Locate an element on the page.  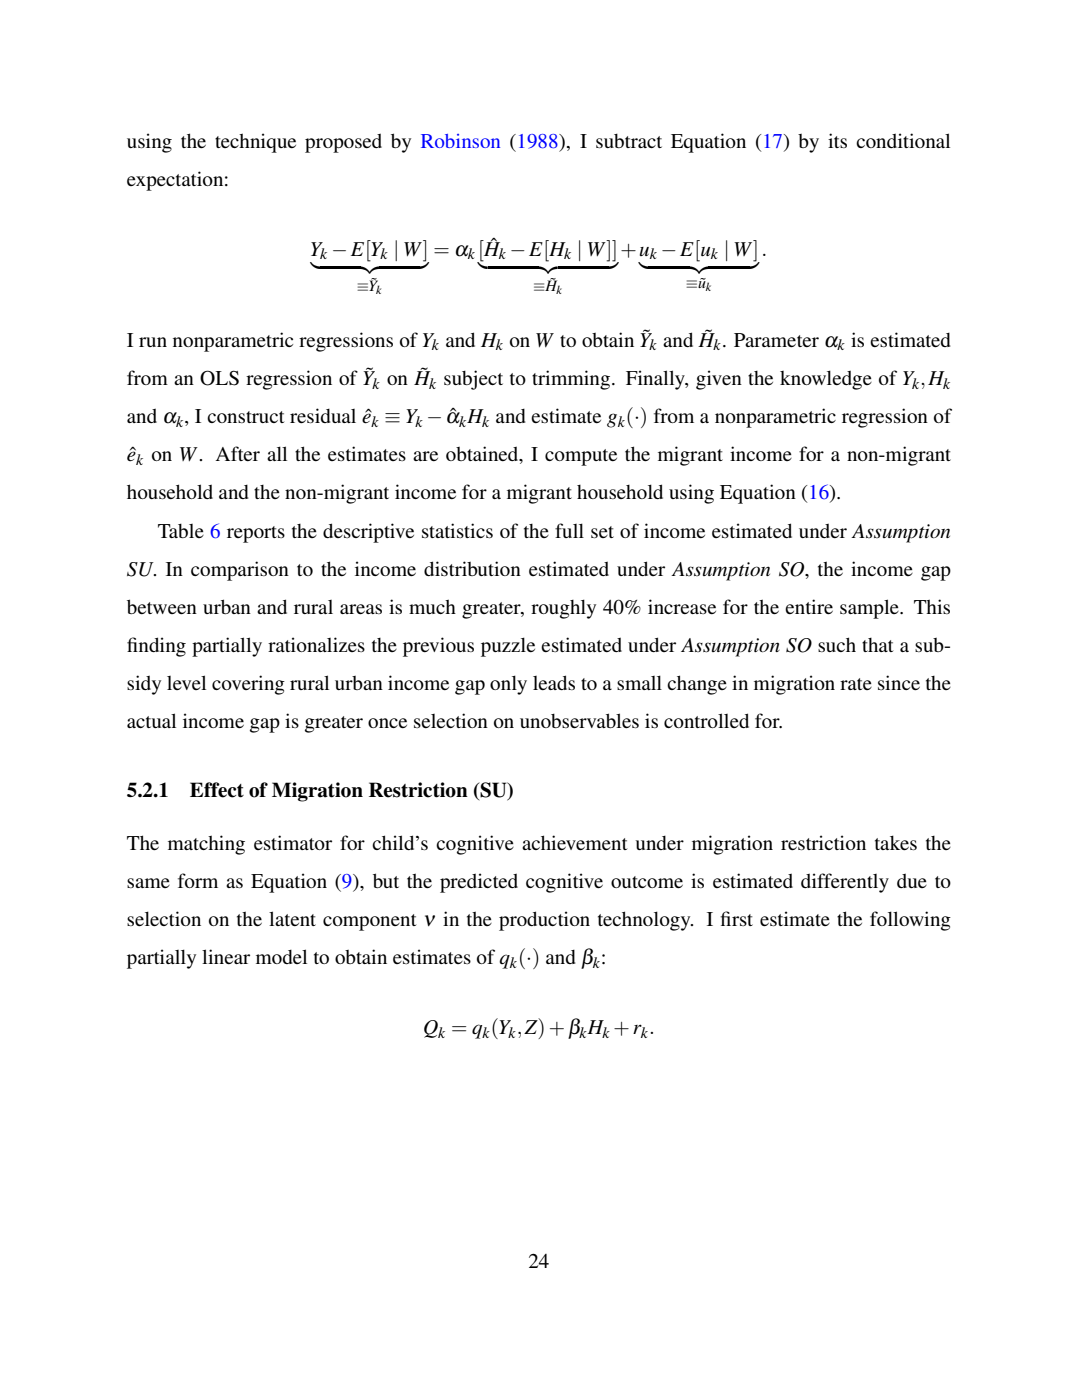
reports is located at coordinates (256, 534).
